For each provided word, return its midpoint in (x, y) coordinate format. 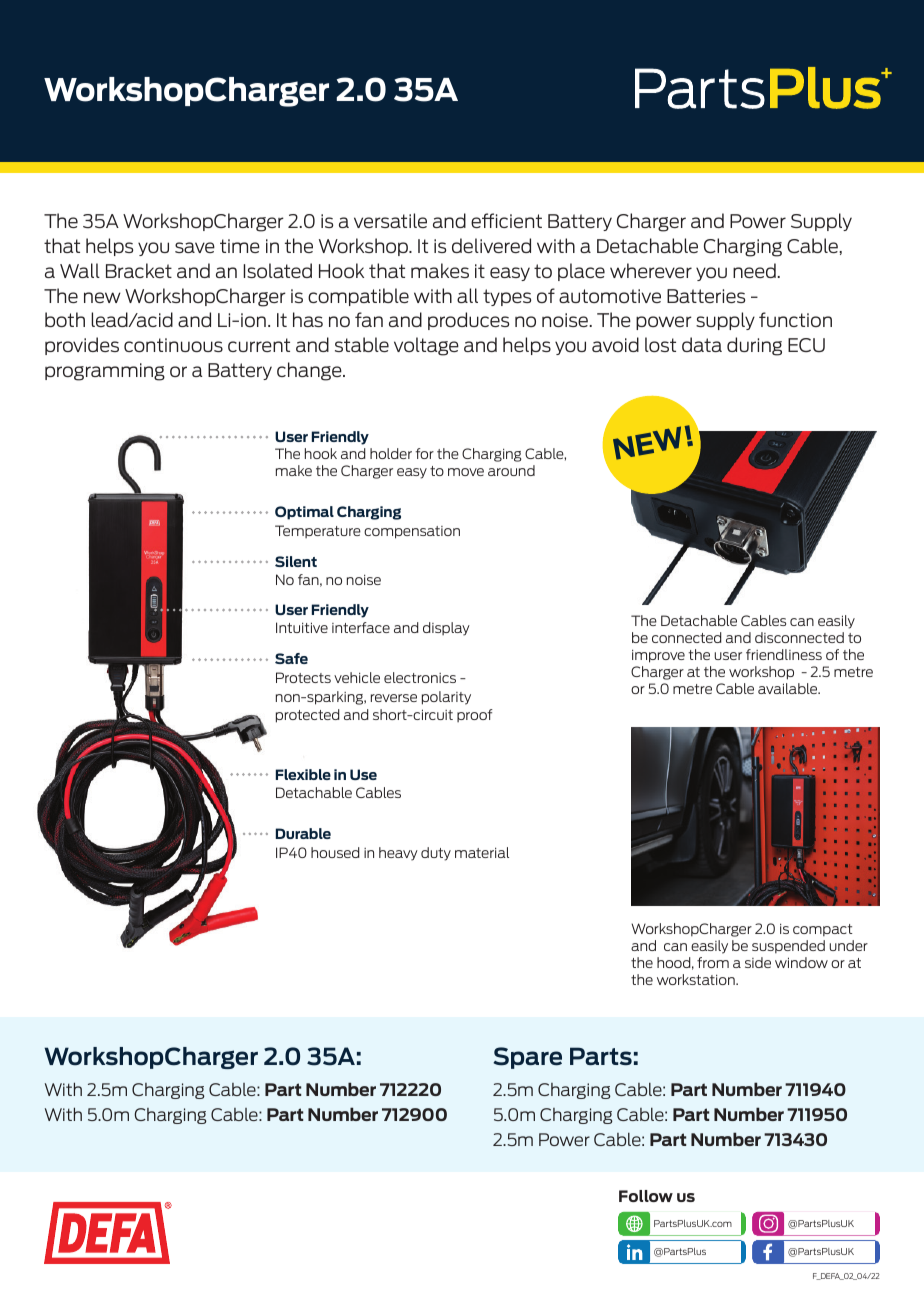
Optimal (304, 513)
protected (308, 716)
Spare (527, 1058)
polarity (446, 698)
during (754, 346)
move (466, 472)
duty (436, 854)
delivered (491, 245)
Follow (646, 1196)
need (755, 270)
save (195, 247)
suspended (788, 946)
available (789, 688)
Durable (303, 833)
